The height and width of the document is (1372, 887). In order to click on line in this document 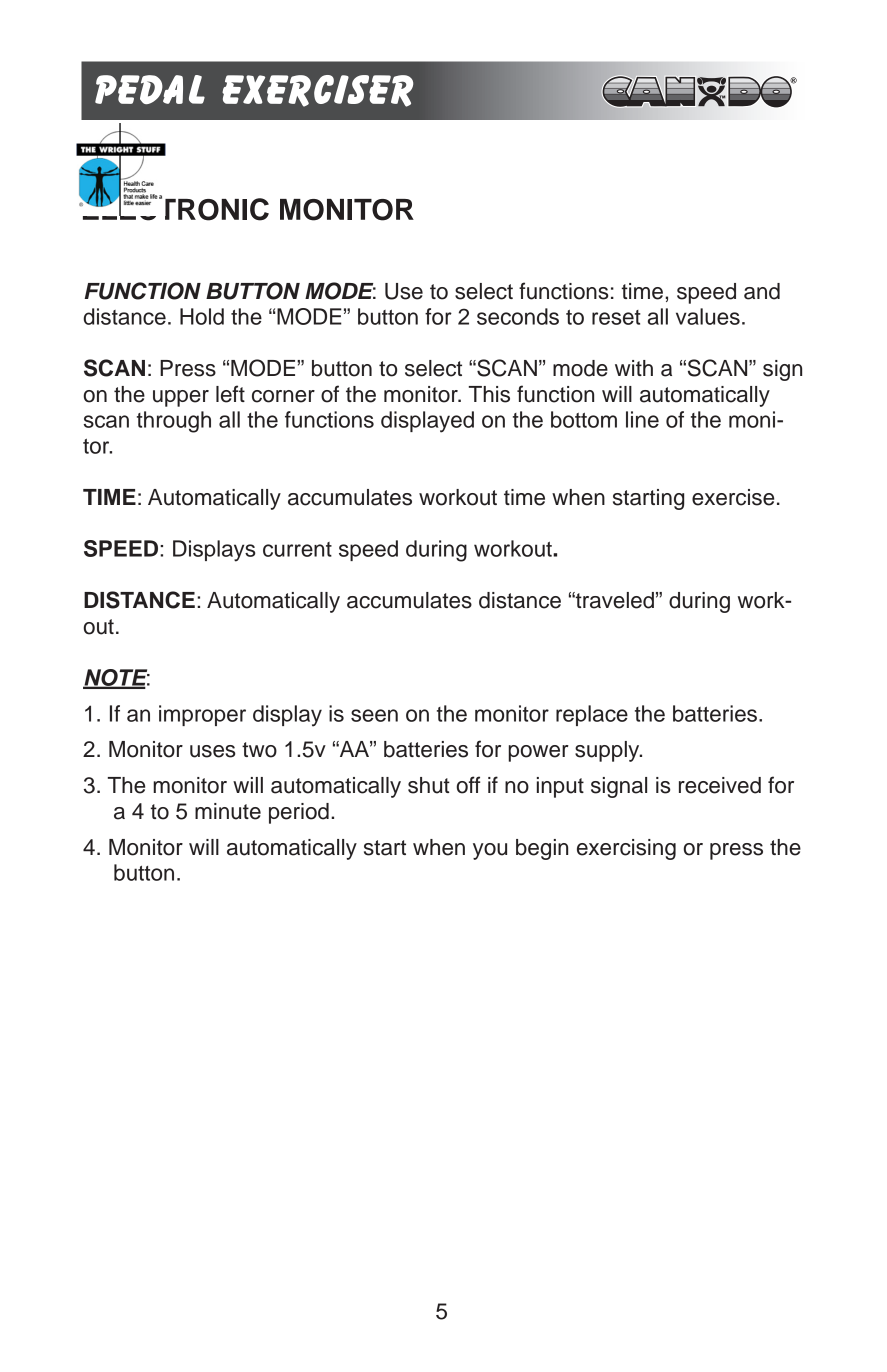, I will do `click(642, 419)`.
